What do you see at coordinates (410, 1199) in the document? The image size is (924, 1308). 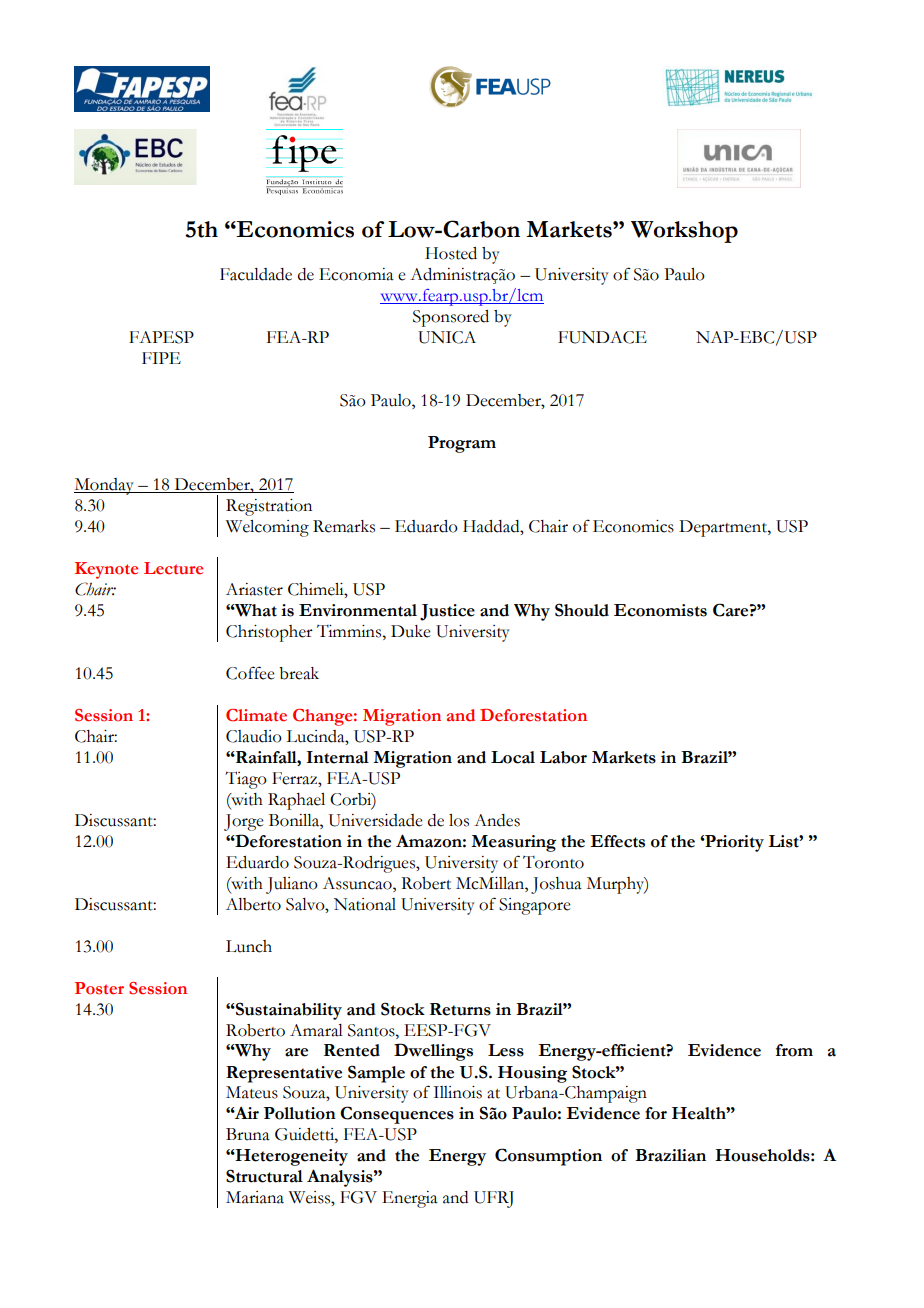 I see `Energia` at bounding box center [410, 1199].
